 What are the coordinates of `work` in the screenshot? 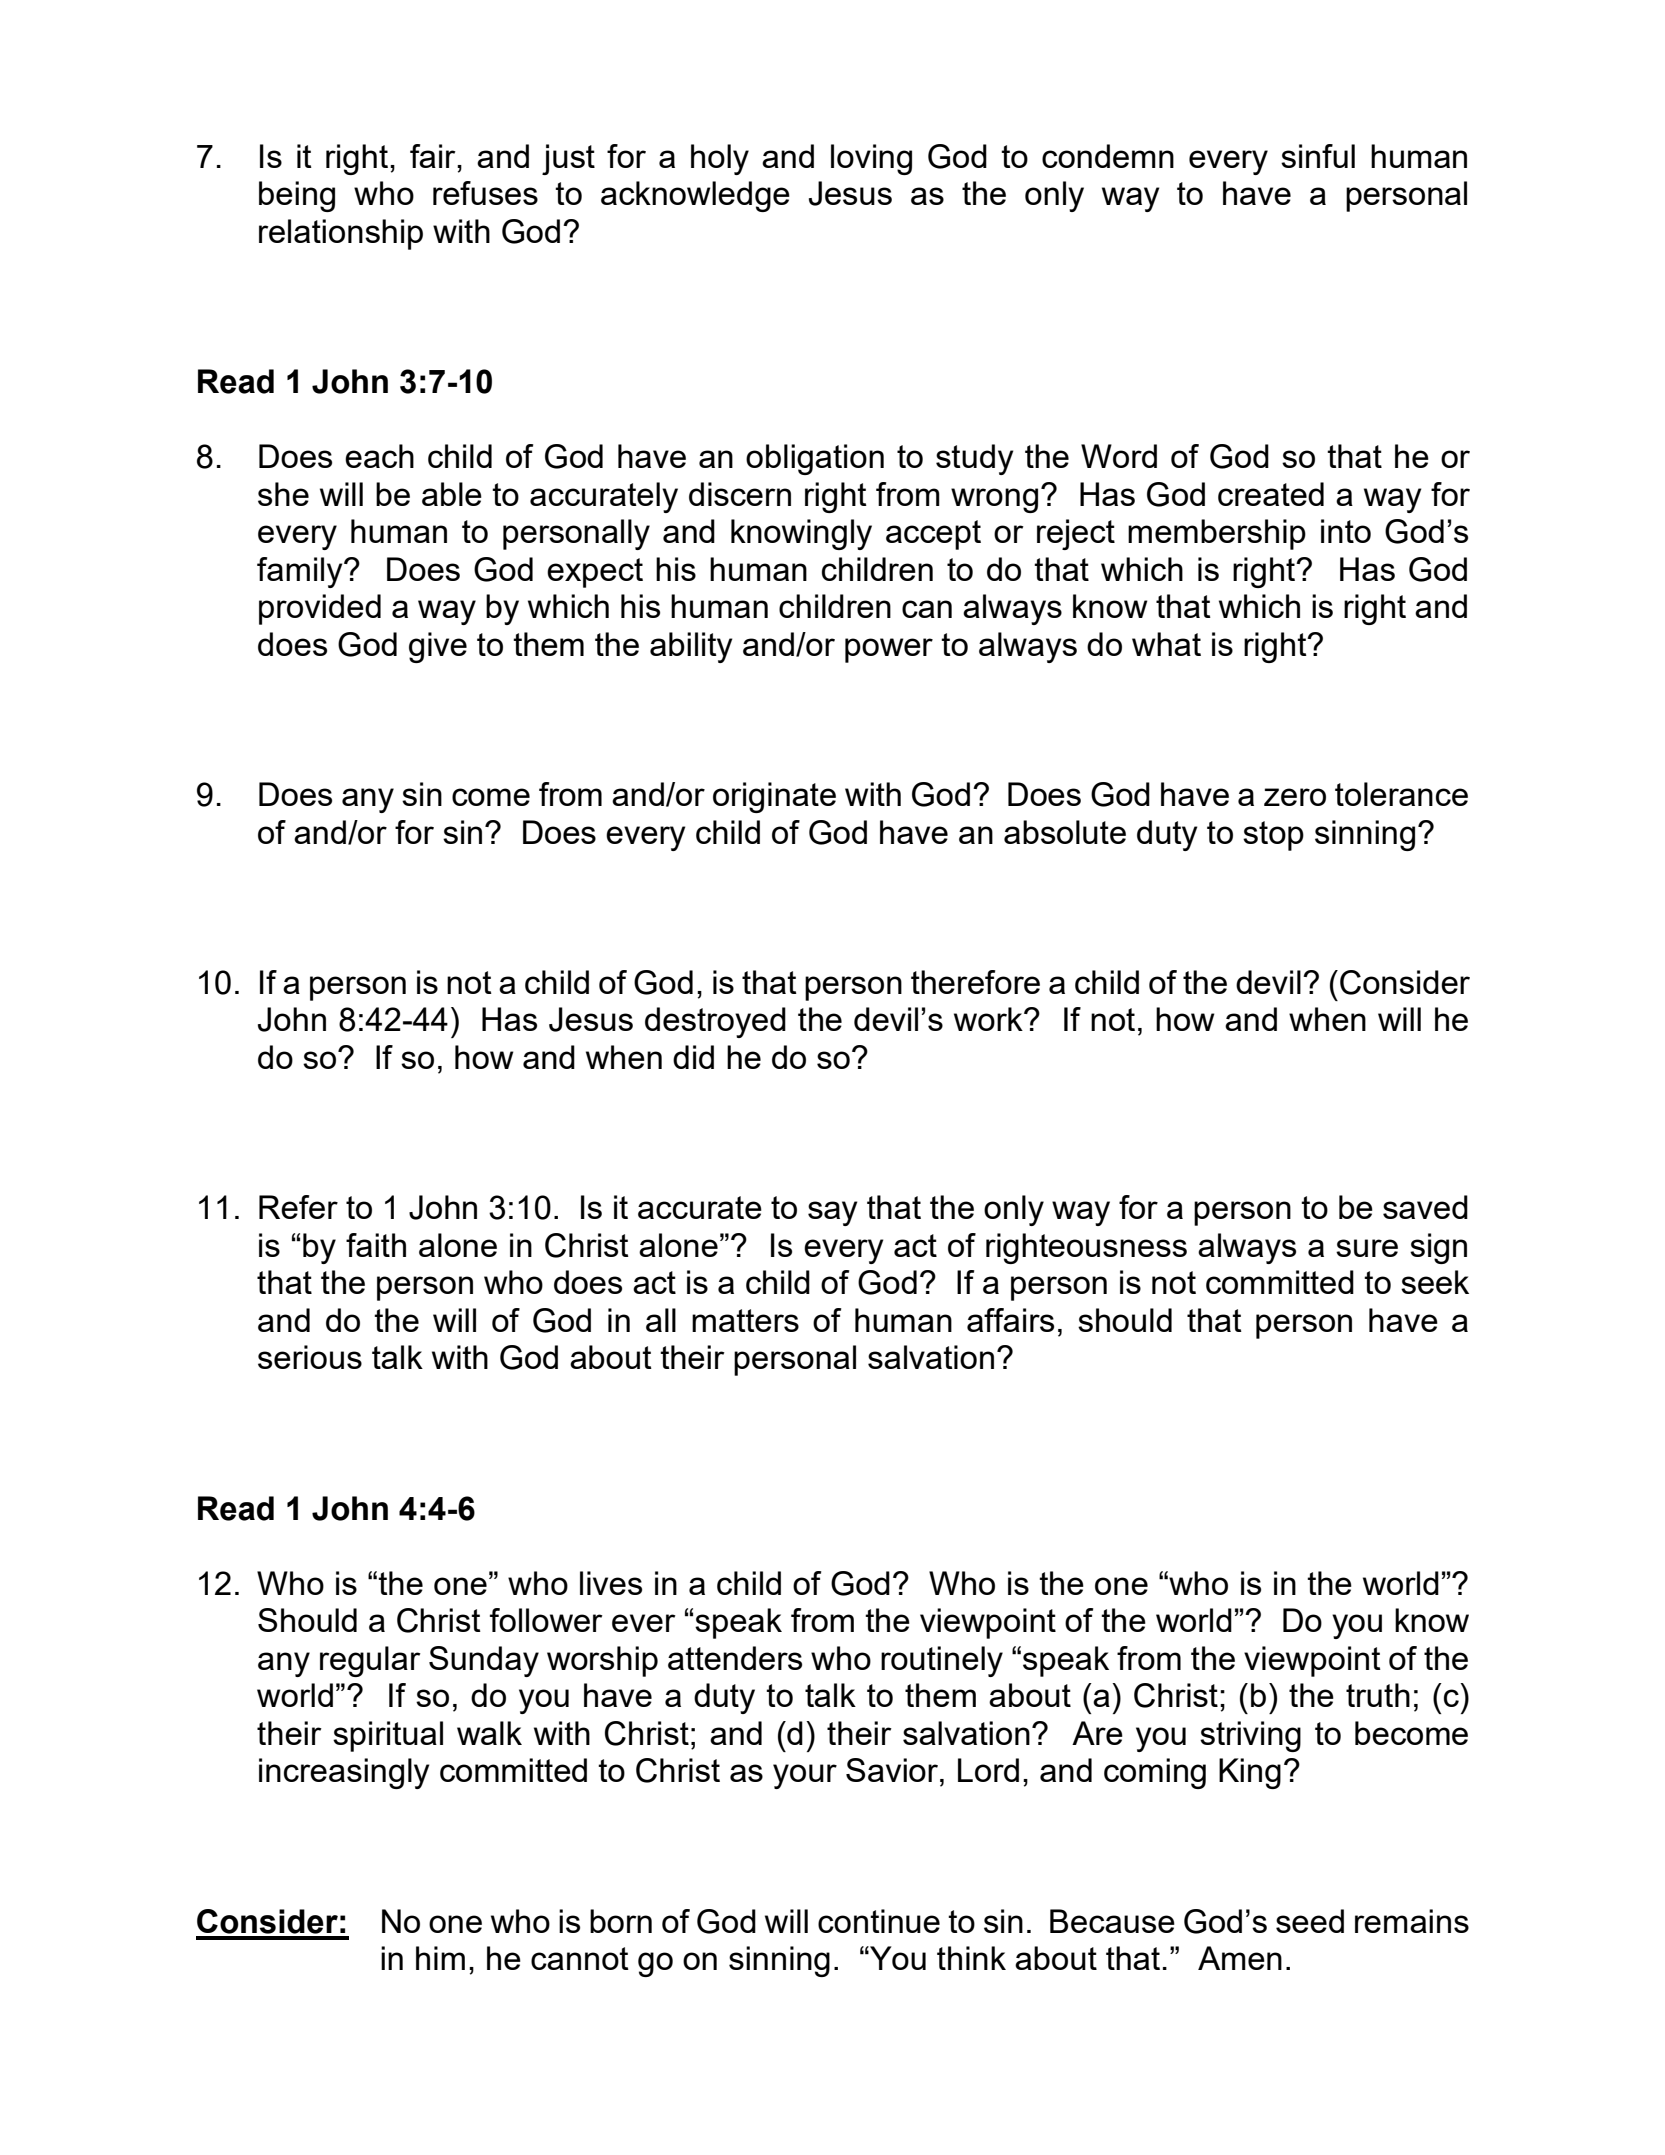 It's located at (989, 1019).
